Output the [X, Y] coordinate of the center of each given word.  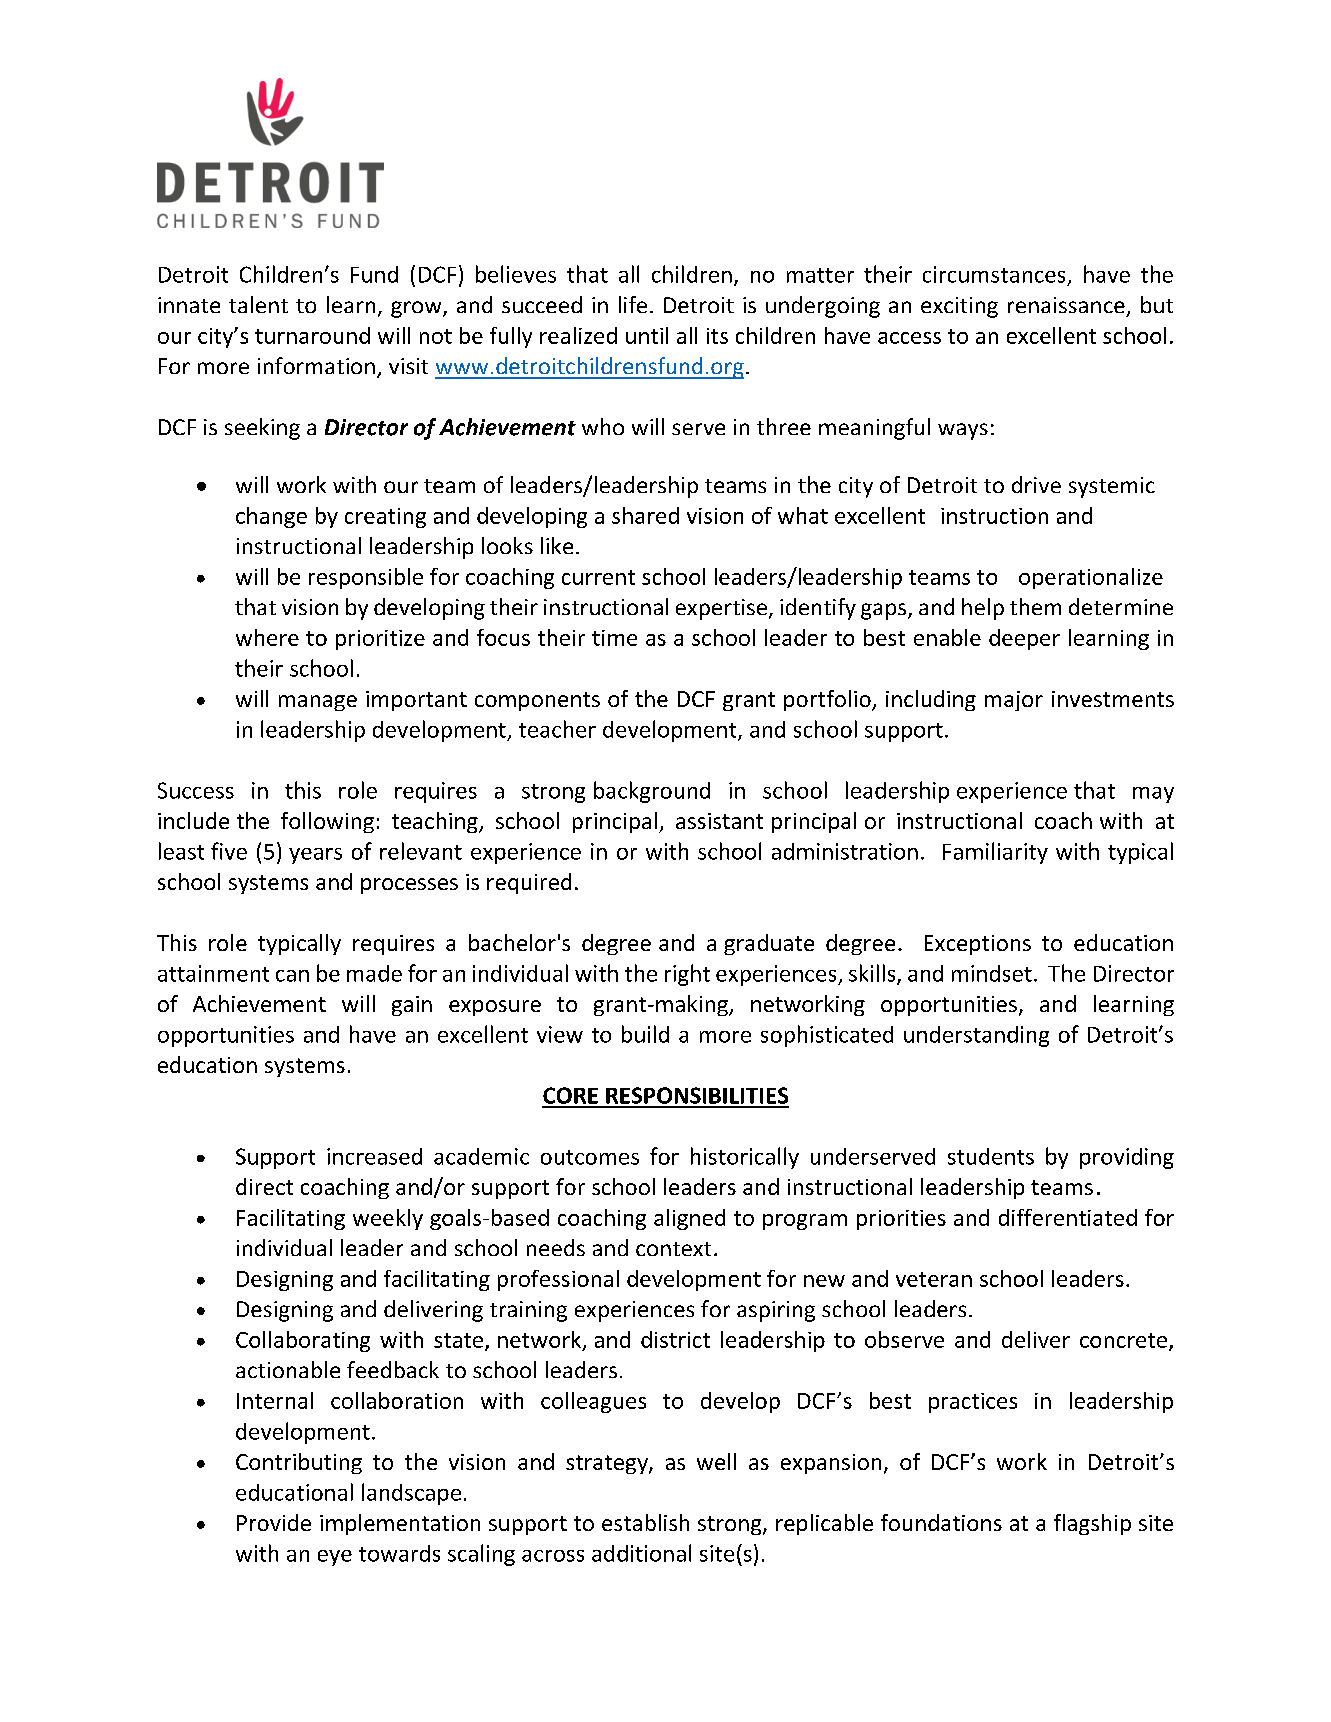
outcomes [590, 1157]
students [991, 1156]
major [1014, 701]
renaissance [1066, 305]
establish [645, 1522]
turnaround [312, 335]
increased [374, 1156]
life [633, 304]
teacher [557, 729]
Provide [274, 1522]
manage [318, 703]
